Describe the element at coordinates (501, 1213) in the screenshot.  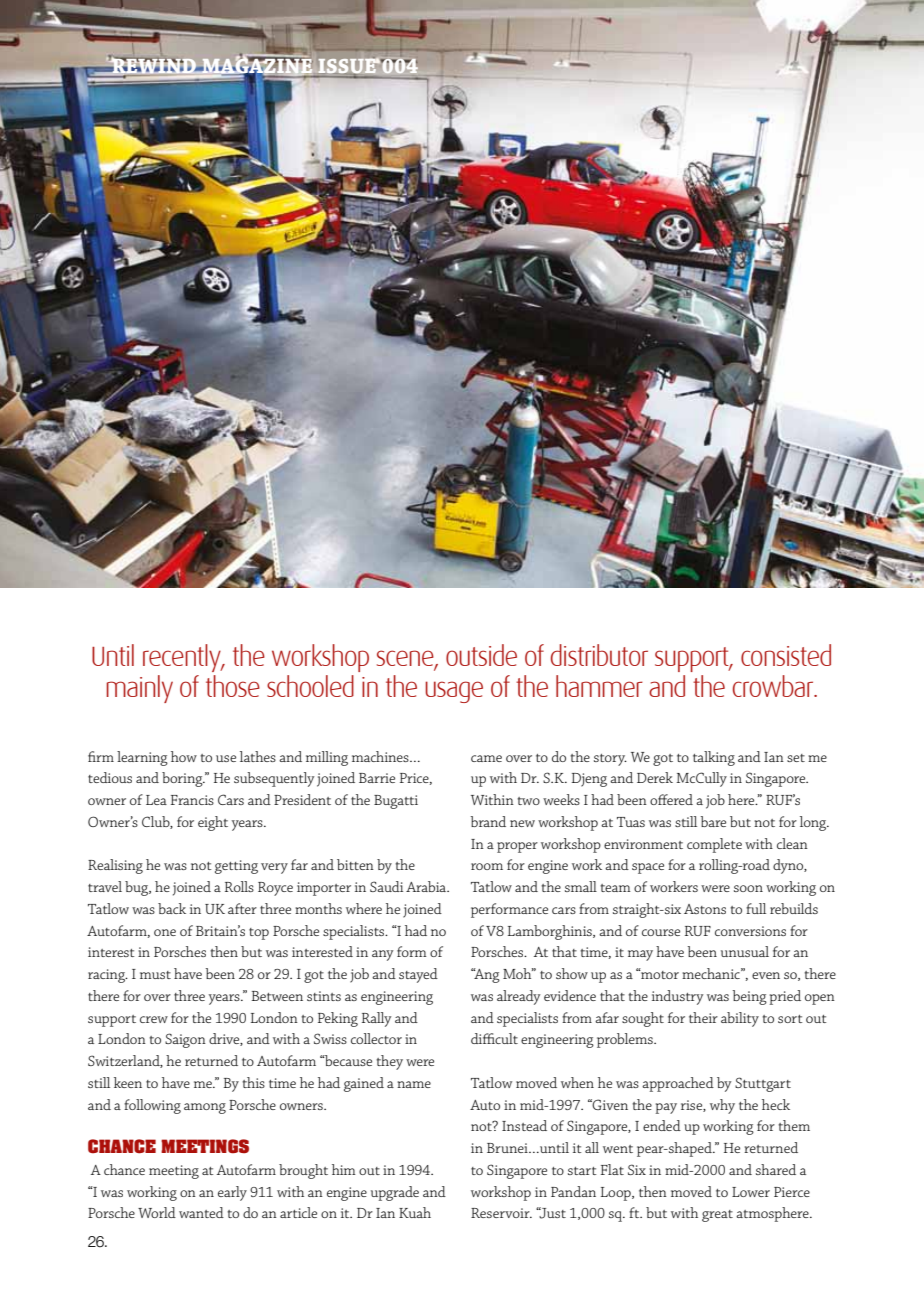
I see `Reservoir` at that location.
